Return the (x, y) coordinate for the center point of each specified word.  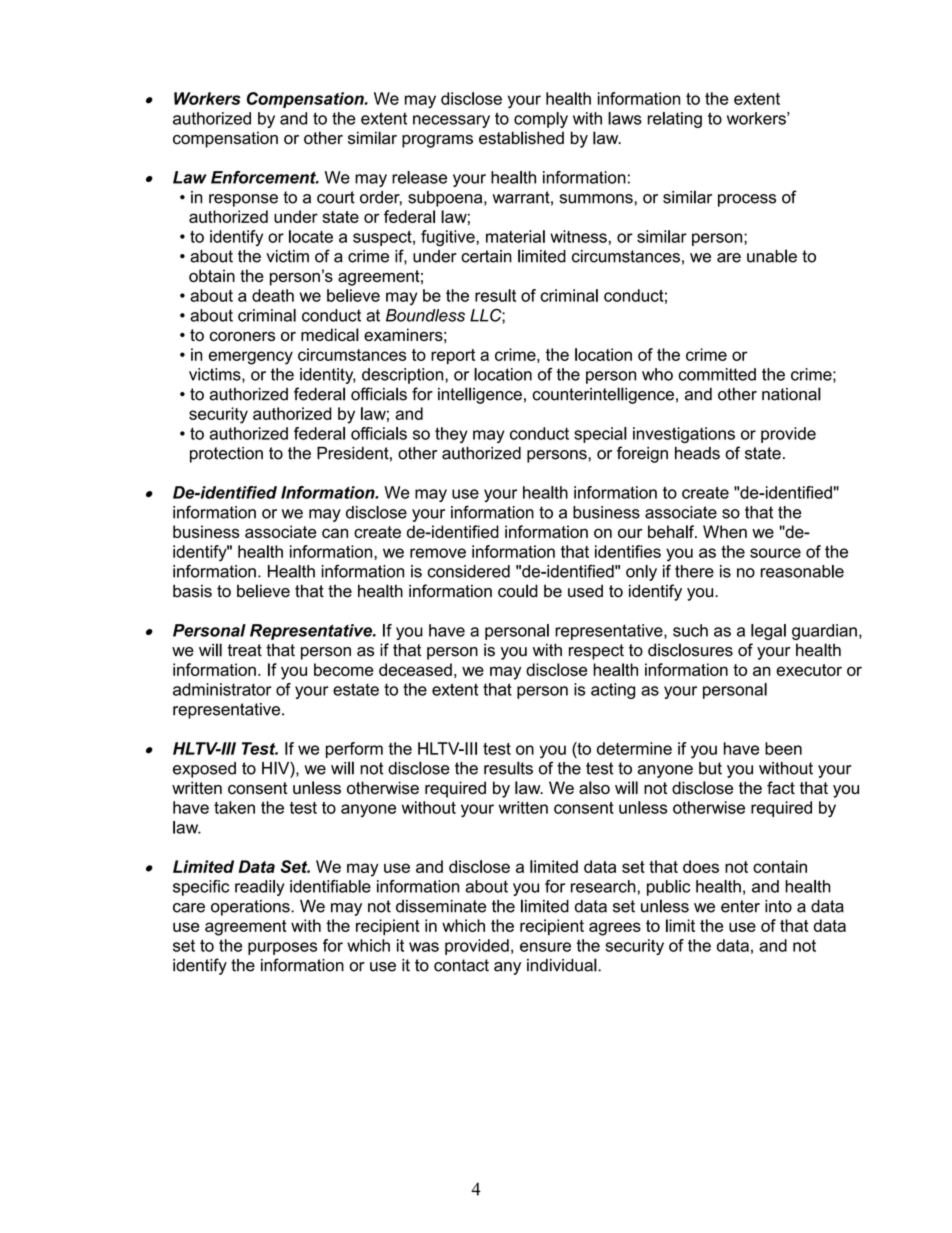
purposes (282, 948)
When (725, 531)
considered (469, 571)
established (521, 138)
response (243, 200)
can (335, 533)
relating (675, 120)
